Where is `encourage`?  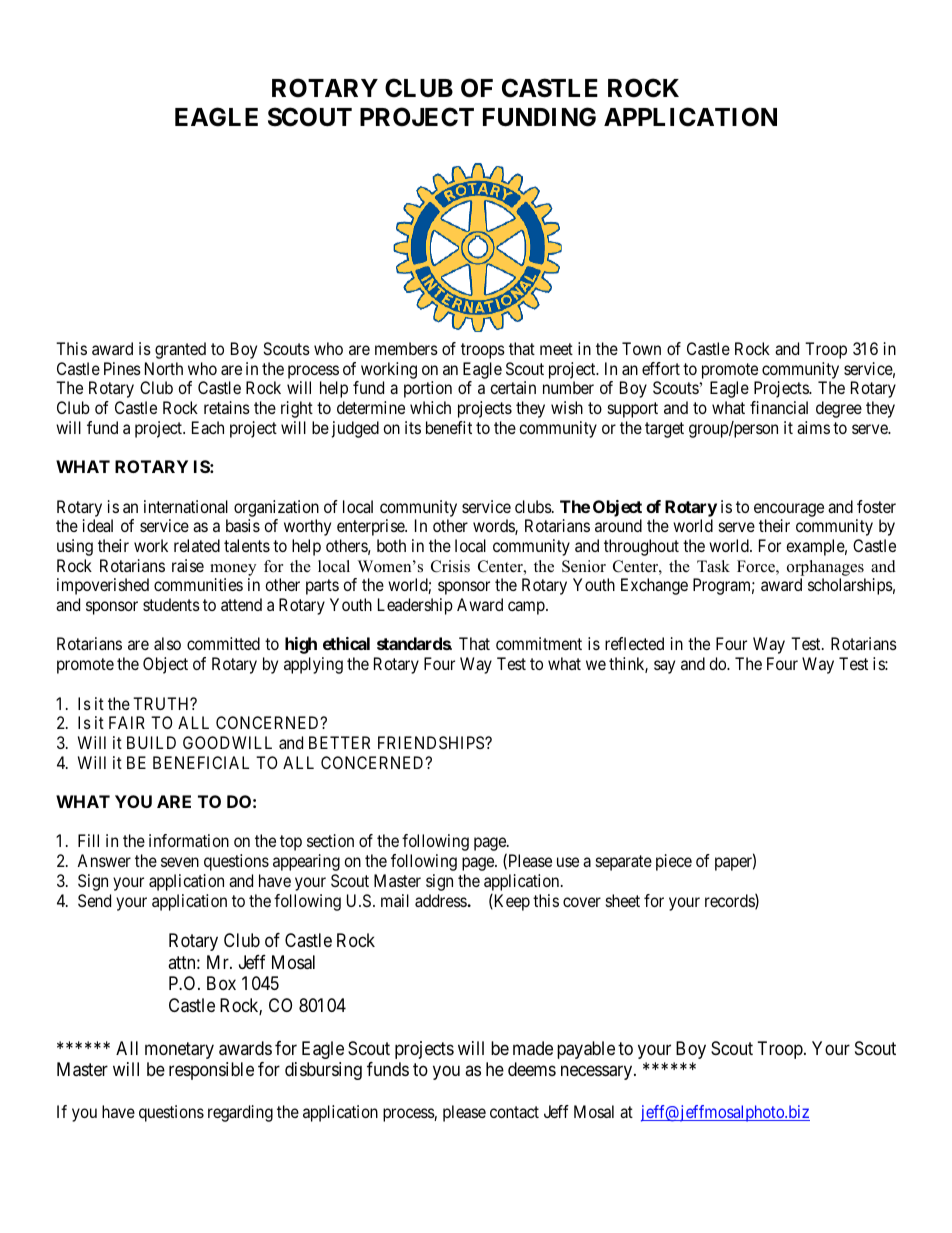
encourage is located at coordinates (789, 510).
